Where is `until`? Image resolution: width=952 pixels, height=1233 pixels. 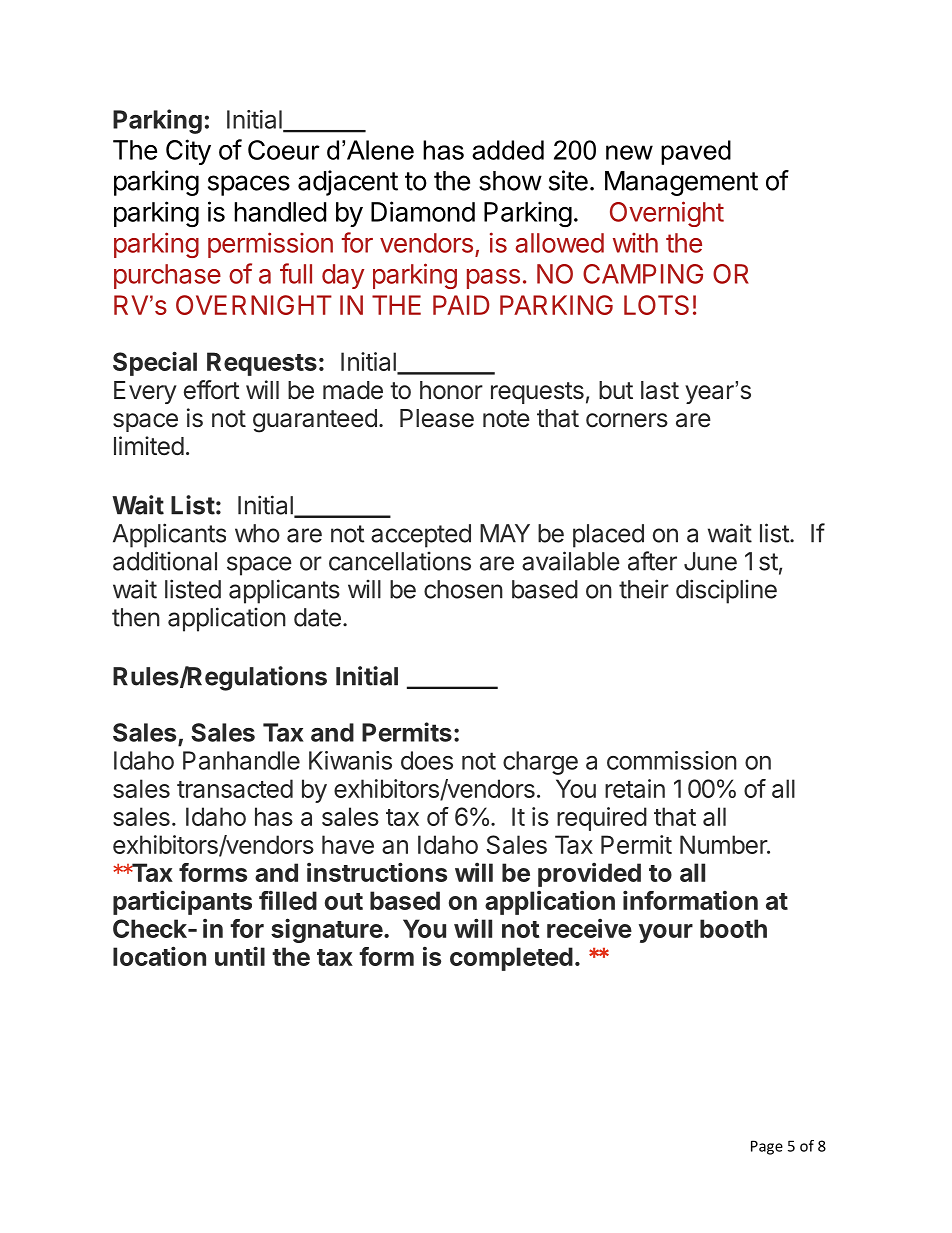
until is located at coordinates (240, 956).
